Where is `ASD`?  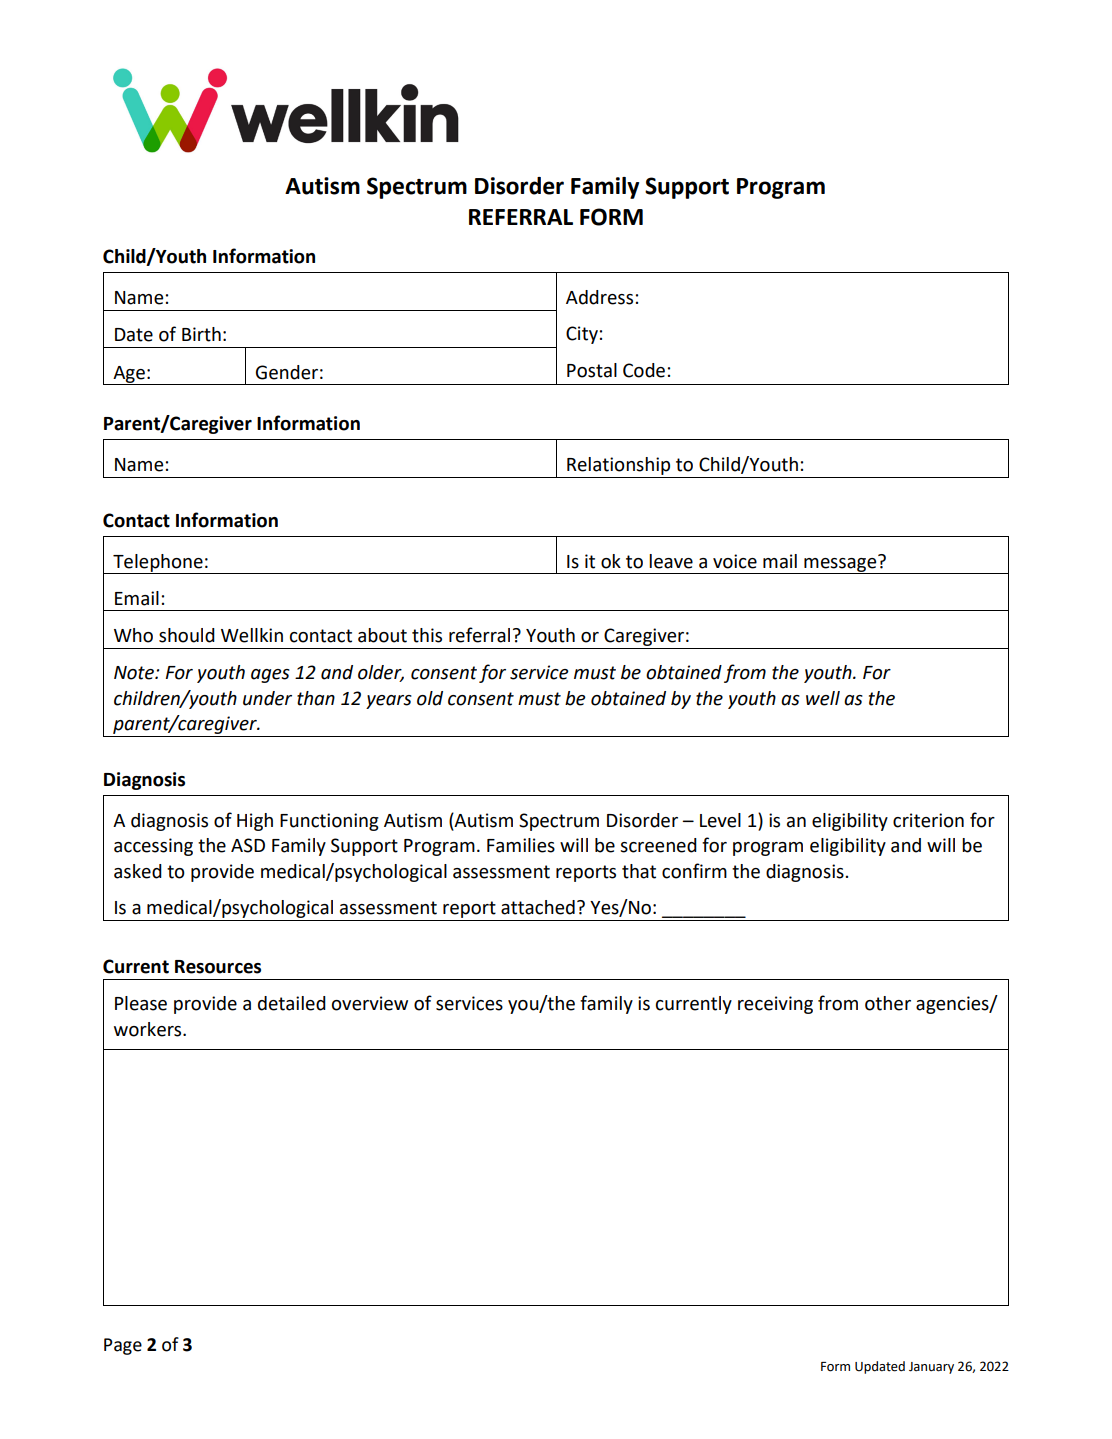 ASD is located at coordinates (248, 845).
